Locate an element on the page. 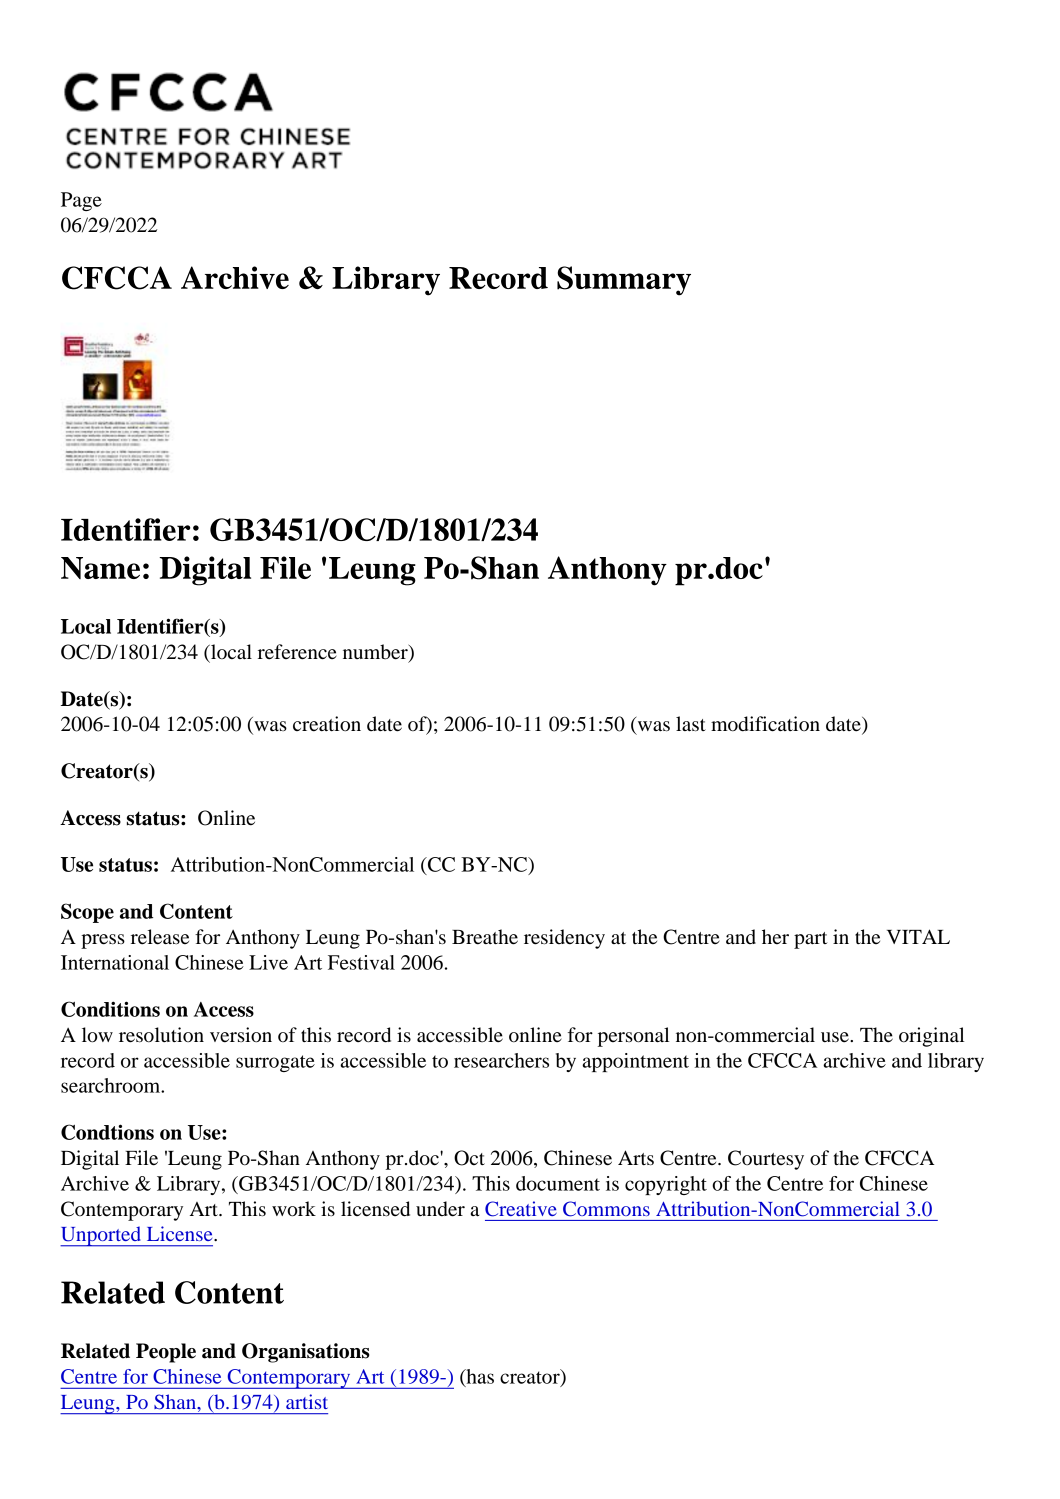 Image resolution: width=1060 pixels, height=1499 pixels. Page is located at coordinates (81, 201).
